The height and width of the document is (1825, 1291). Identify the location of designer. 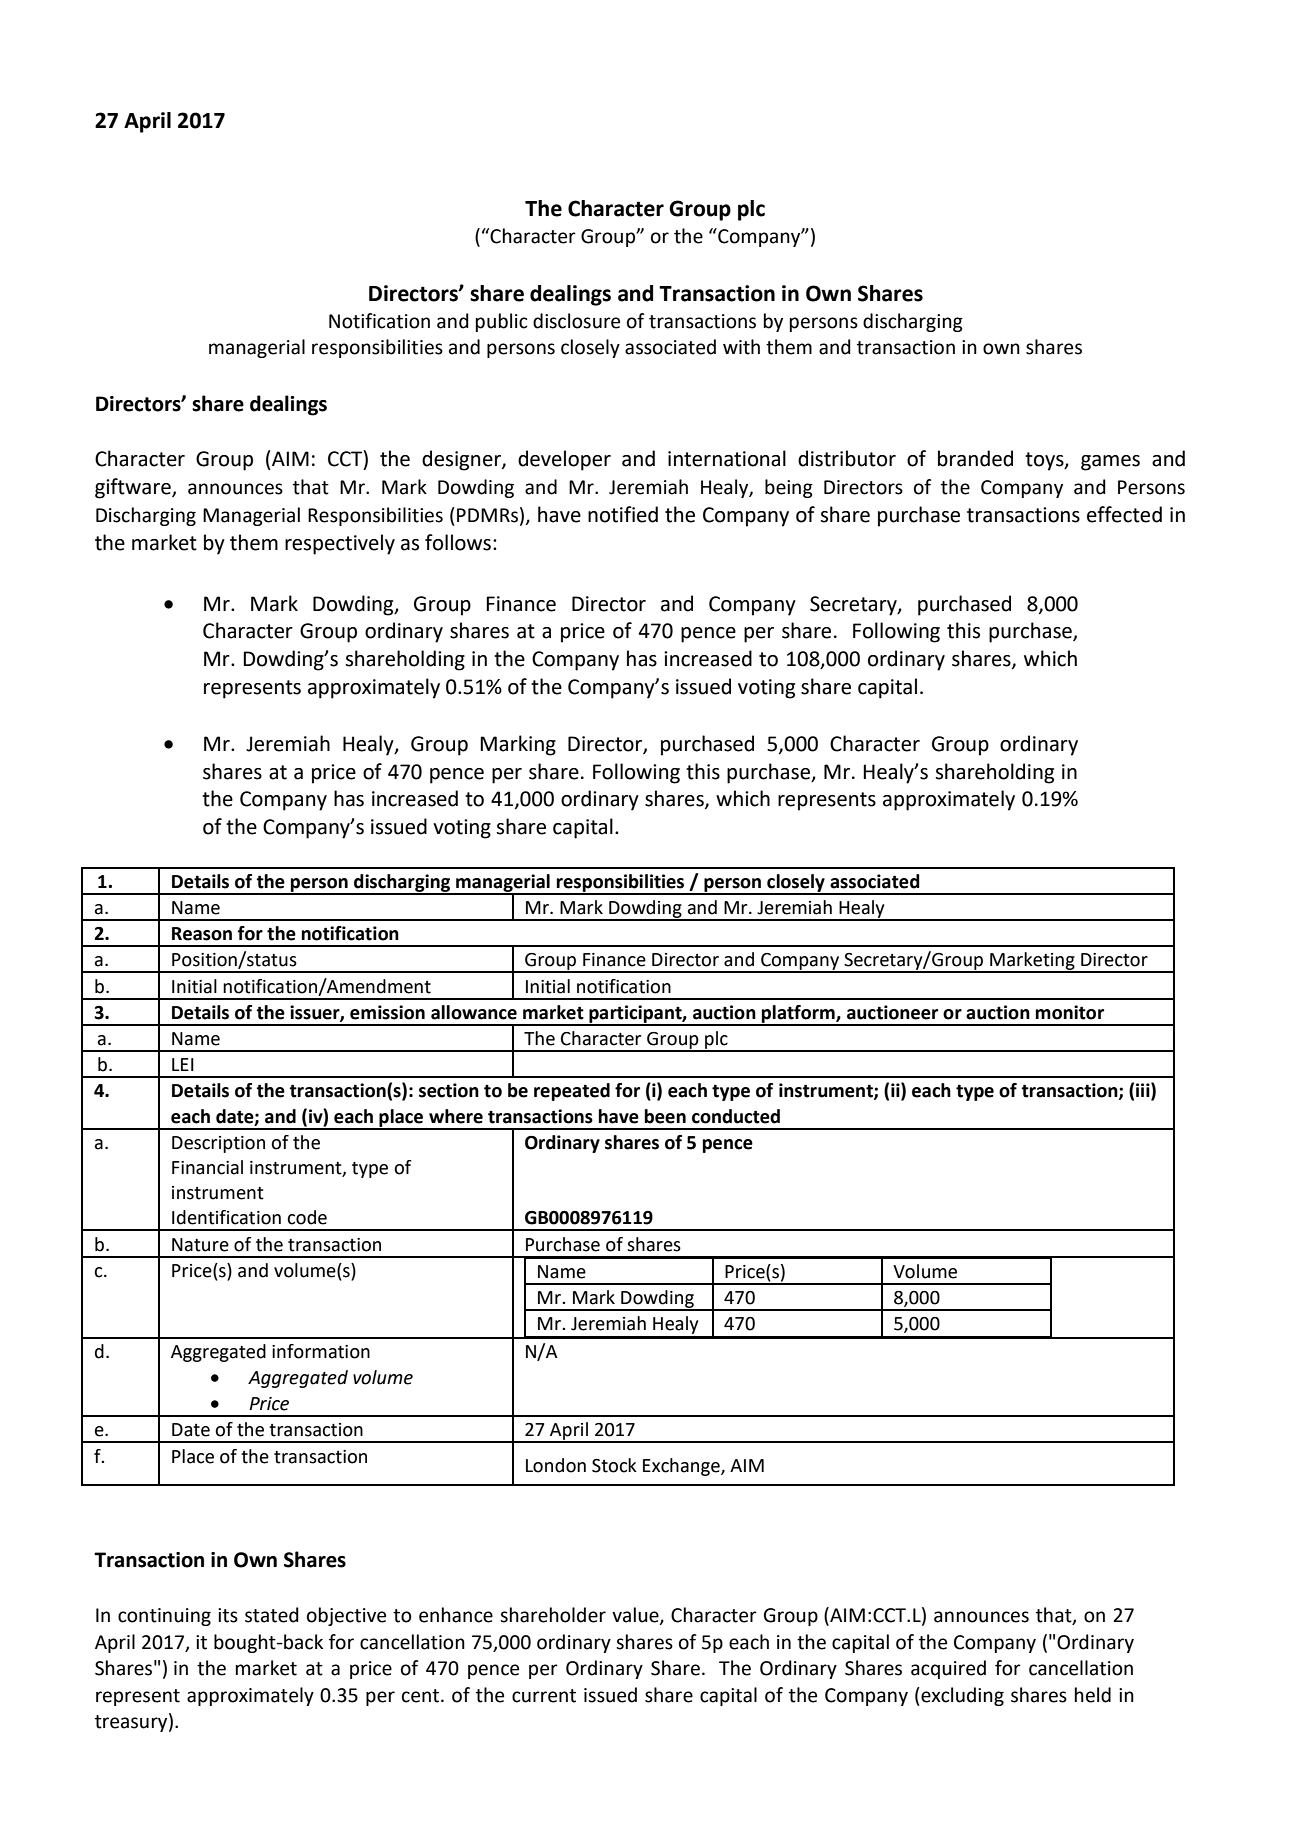
(462, 460).
